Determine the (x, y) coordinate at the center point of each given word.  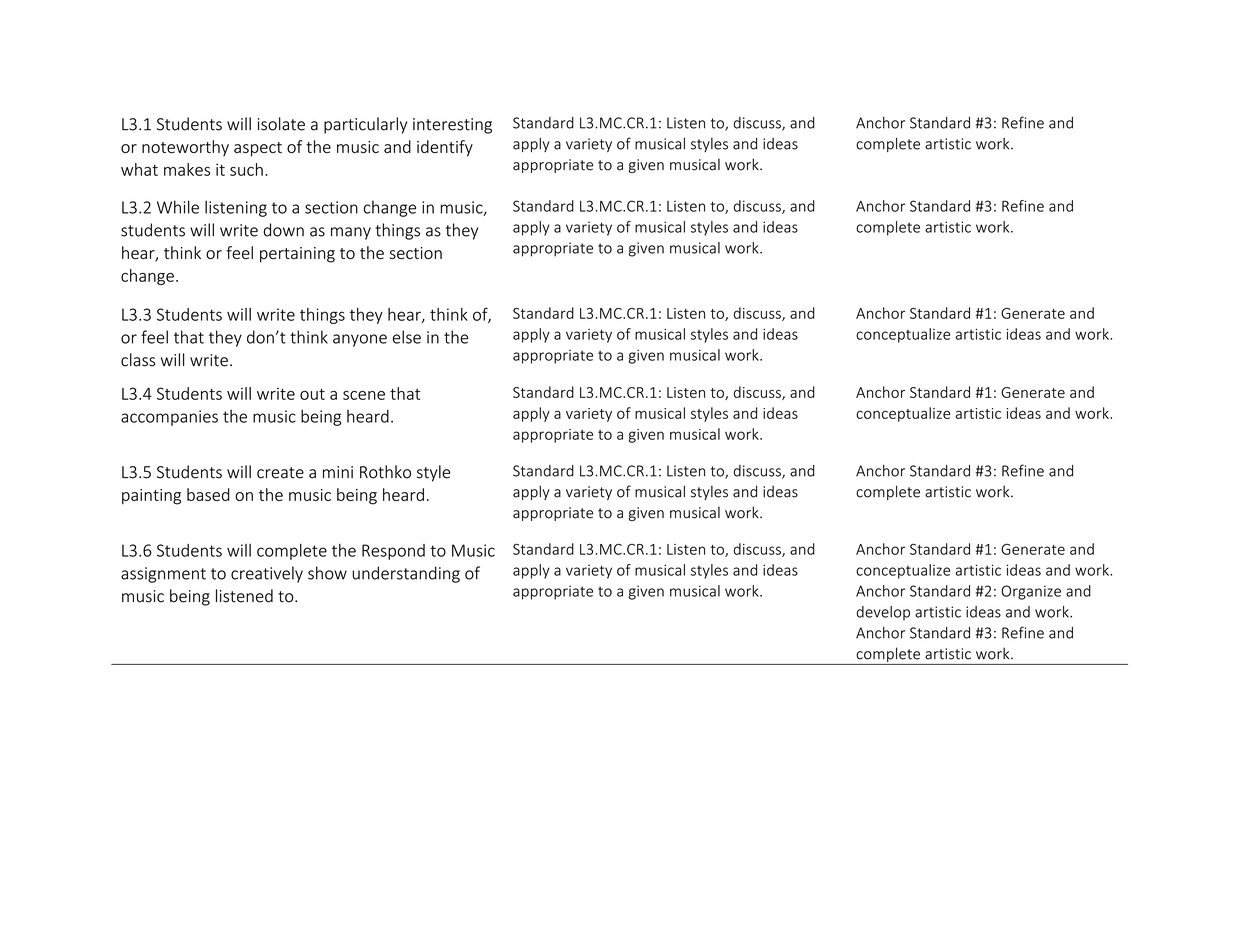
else (407, 337)
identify (445, 148)
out (312, 394)
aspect (258, 149)
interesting (452, 126)
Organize (1031, 592)
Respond (393, 552)
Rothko (385, 472)
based (208, 494)
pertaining (297, 255)
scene (364, 395)
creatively (267, 574)
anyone (360, 340)
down (284, 230)
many (351, 233)
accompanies (169, 418)
